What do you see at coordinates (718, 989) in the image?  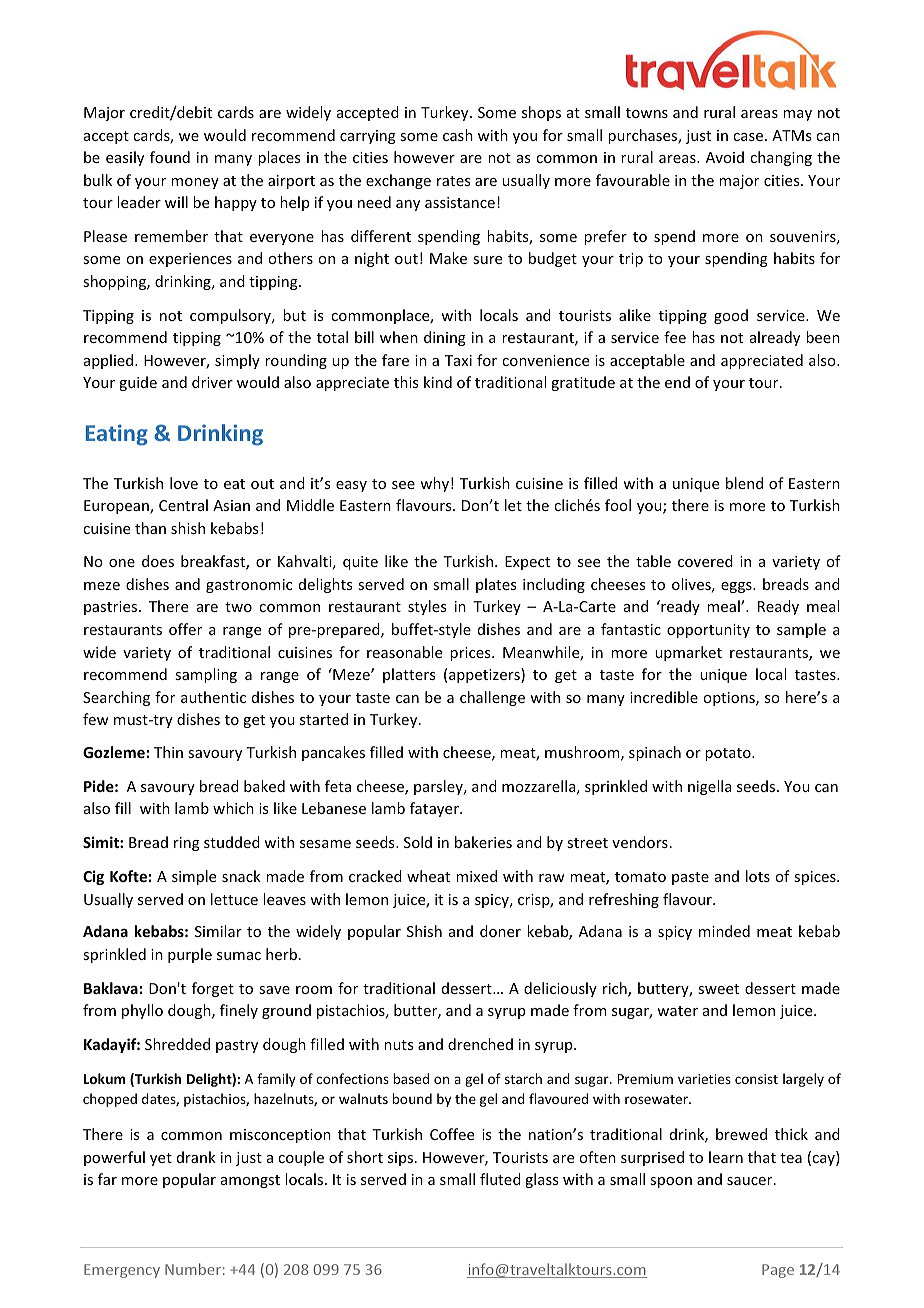 I see `sweet` at bounding box center [718, 989].
